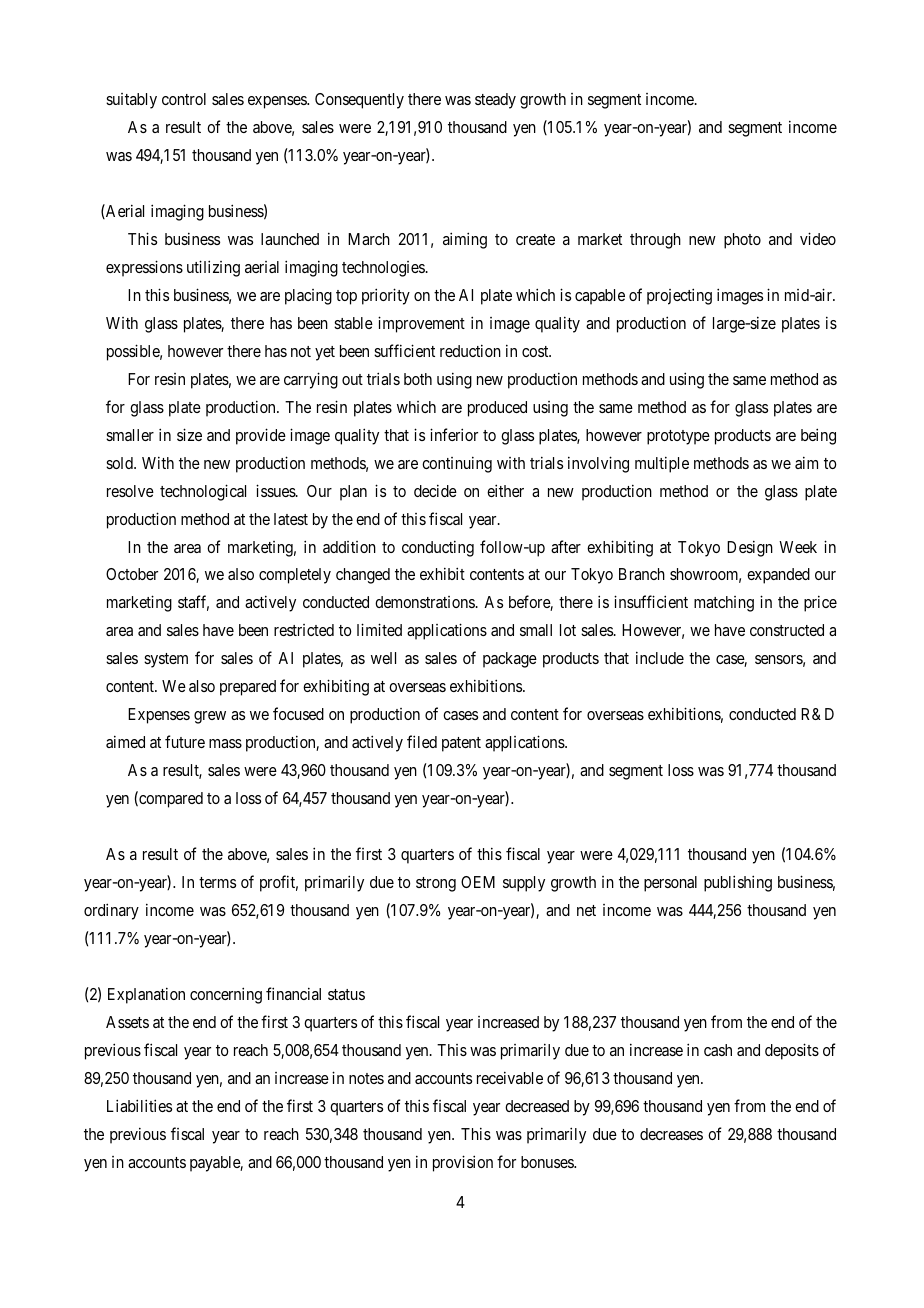  Describe the element at coordinates (742, 241) in the page. I see `photo` at that location.
